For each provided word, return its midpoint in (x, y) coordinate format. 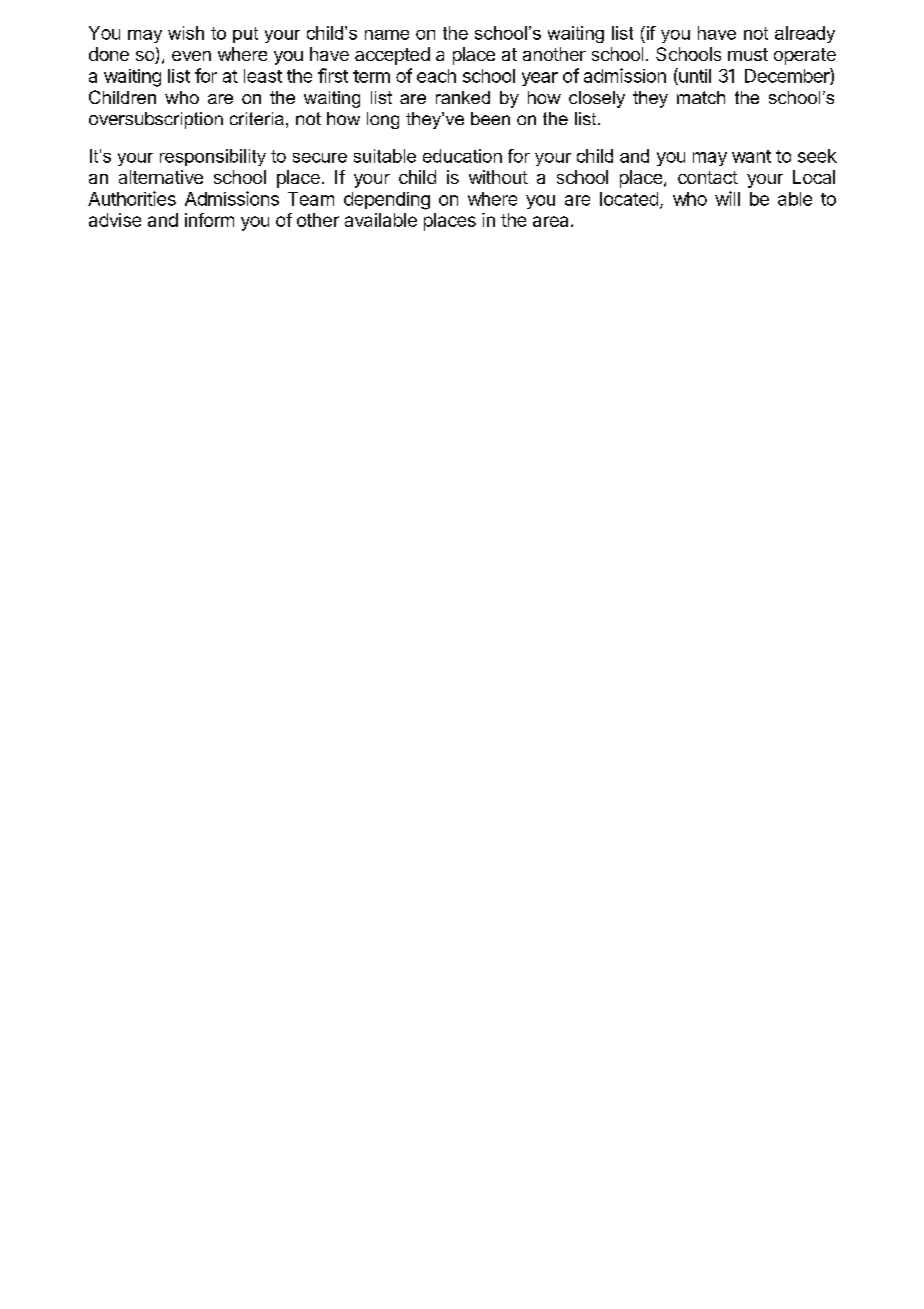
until (694, 76)
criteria (257, 118)
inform (209, 220)
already (805, 34)
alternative (161, 177)
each (436, 76)
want (751, 156)
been (490, 118)
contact (708, 177)
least (263, 76)
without (498, 177)
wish (186, 33)
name (387, 35)
